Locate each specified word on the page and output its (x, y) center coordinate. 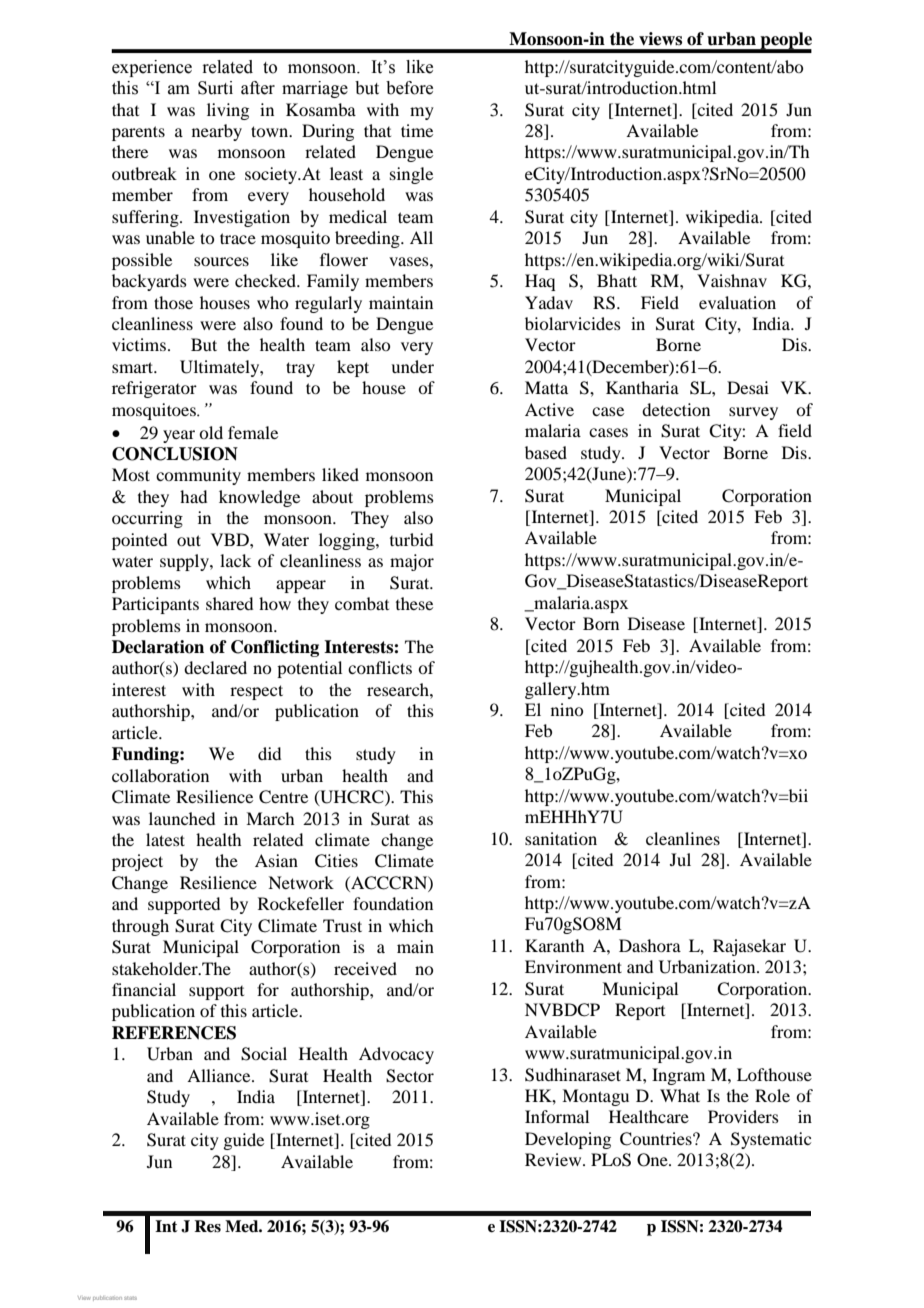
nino (567, 709)
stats (130, 1298)
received (365, 968)
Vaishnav (732, 280)
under (412, 366)
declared (215, 667)
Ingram (678, 1076)
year (179, 436)
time (417, 130)
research (399, 689)
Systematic (771, 1140)
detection (676, 409)
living (228, 111)
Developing (568, 1140)
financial (144, 989)
